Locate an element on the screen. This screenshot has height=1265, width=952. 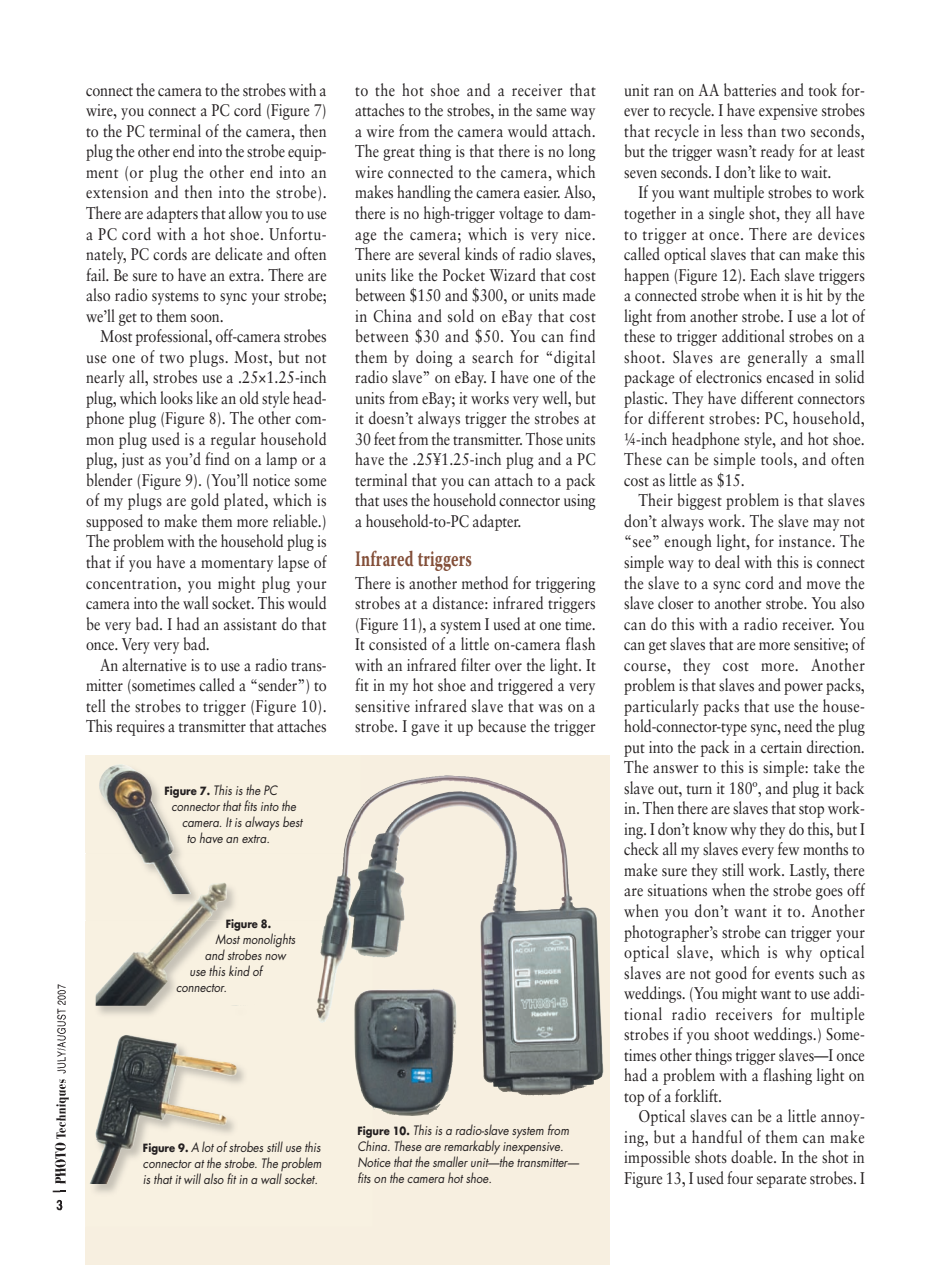
best is located at coordinates (293, 821).
